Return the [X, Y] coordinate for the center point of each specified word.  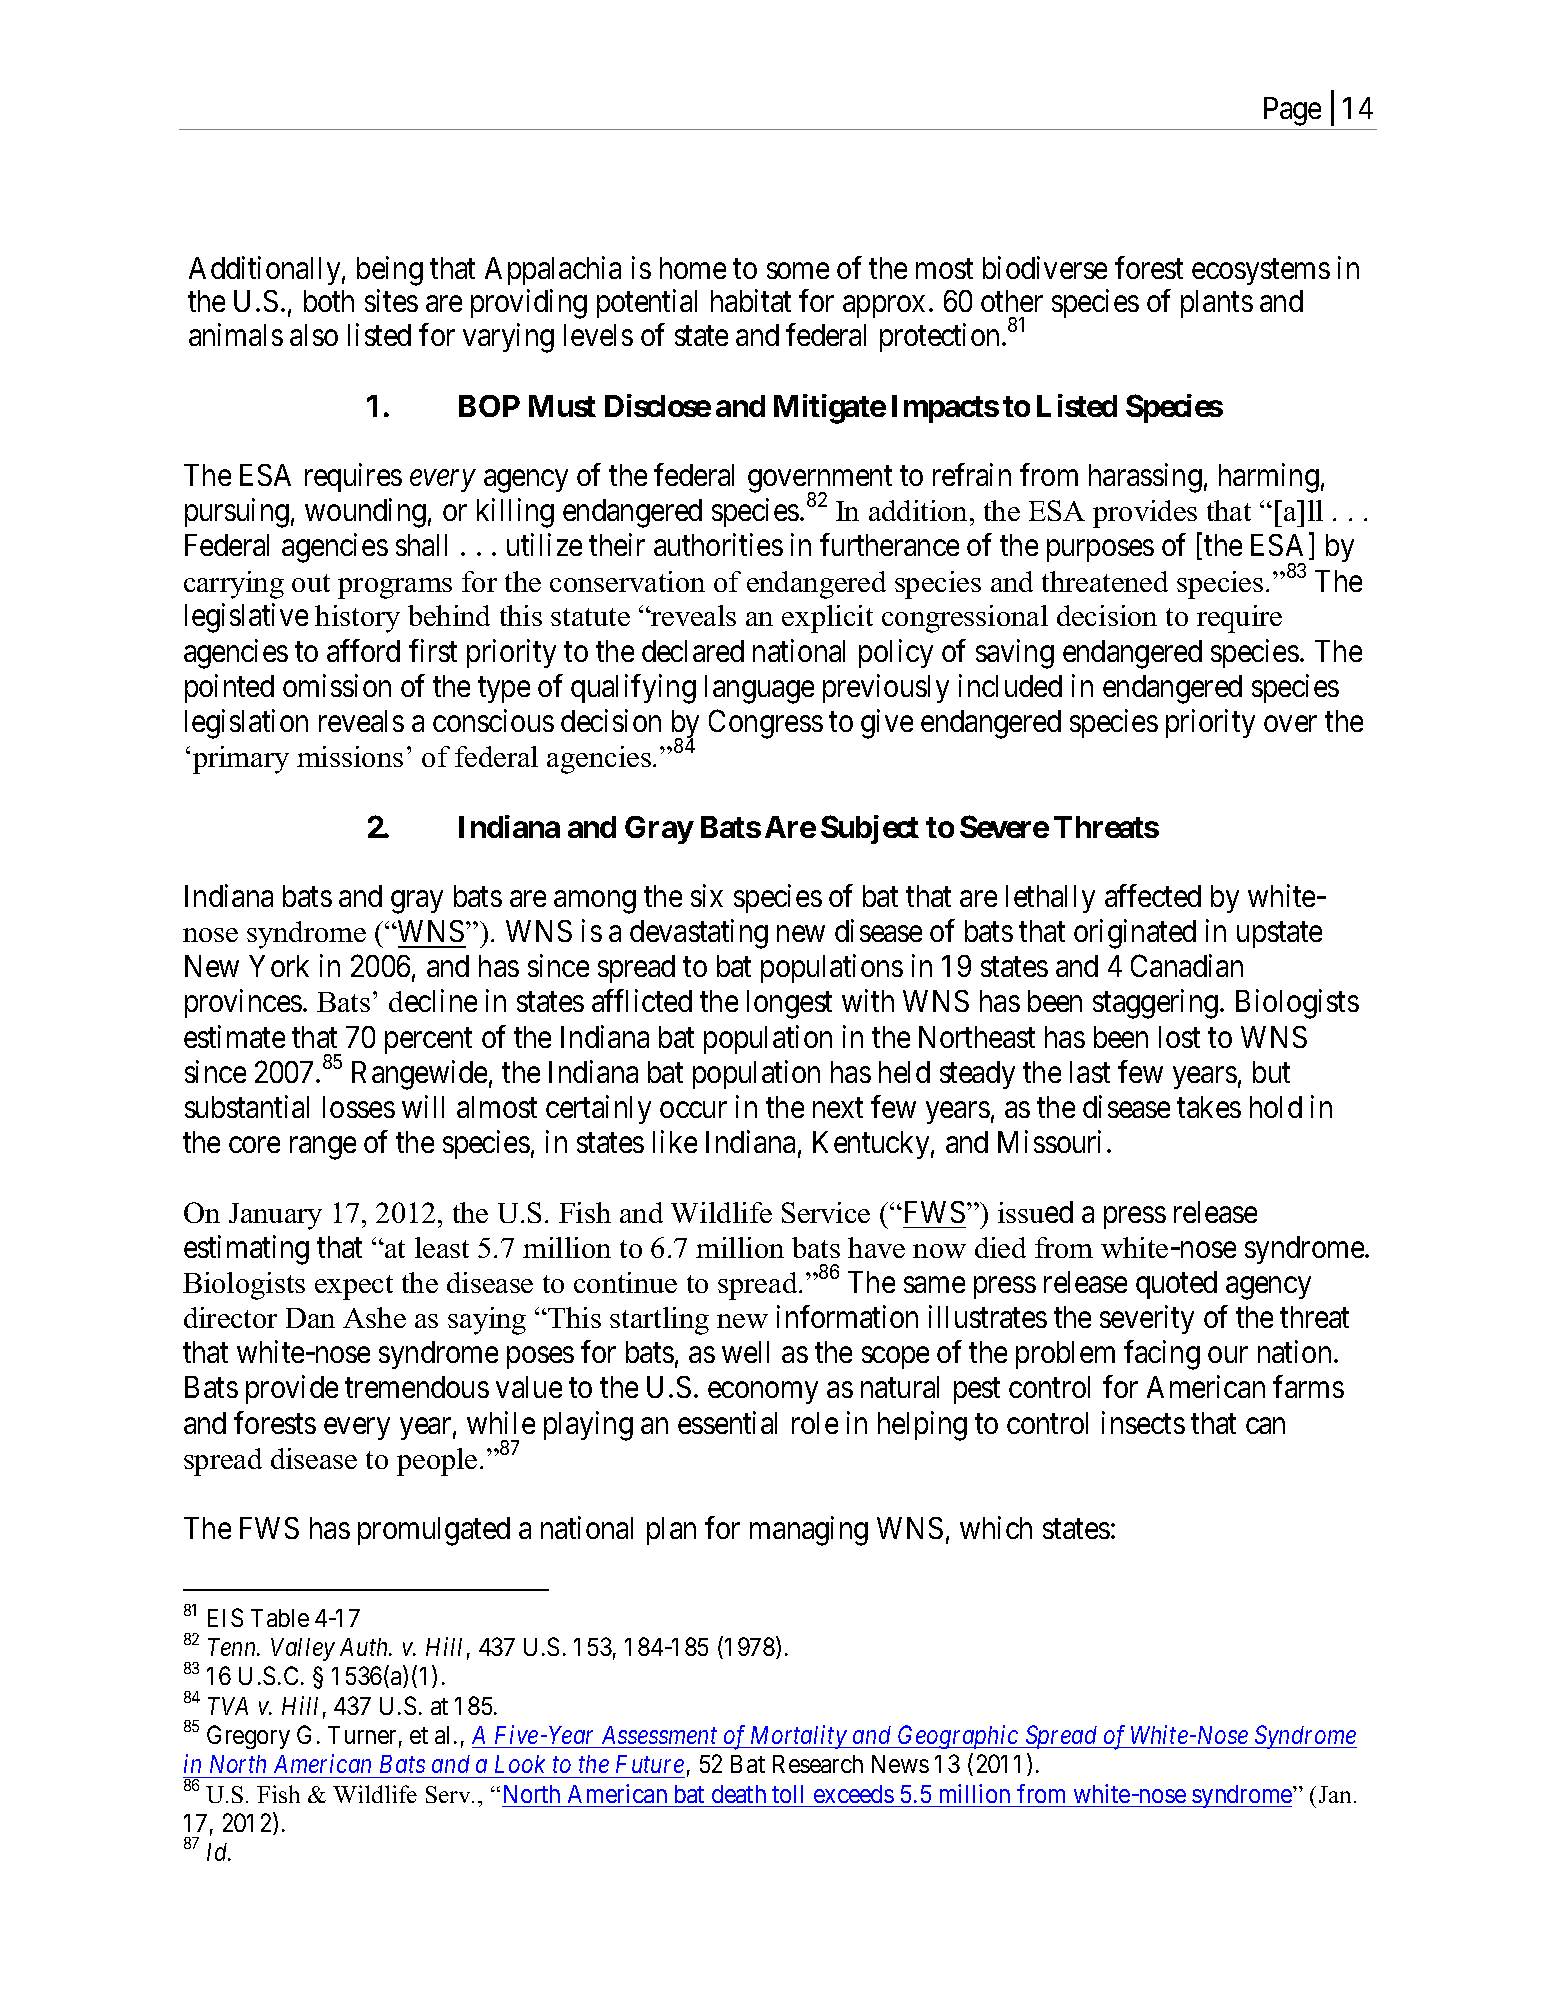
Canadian [1187, 966]
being [390, 271]
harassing [1145, 478]
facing [1162, 1355]
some [798, 271]
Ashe [374, 1317]
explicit [827, 619]
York [279, 966]
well [745, 1352]
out [311, 583]
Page [1292, 111]
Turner [362, 1735]
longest [789, 1004]
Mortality [798, 1737]
